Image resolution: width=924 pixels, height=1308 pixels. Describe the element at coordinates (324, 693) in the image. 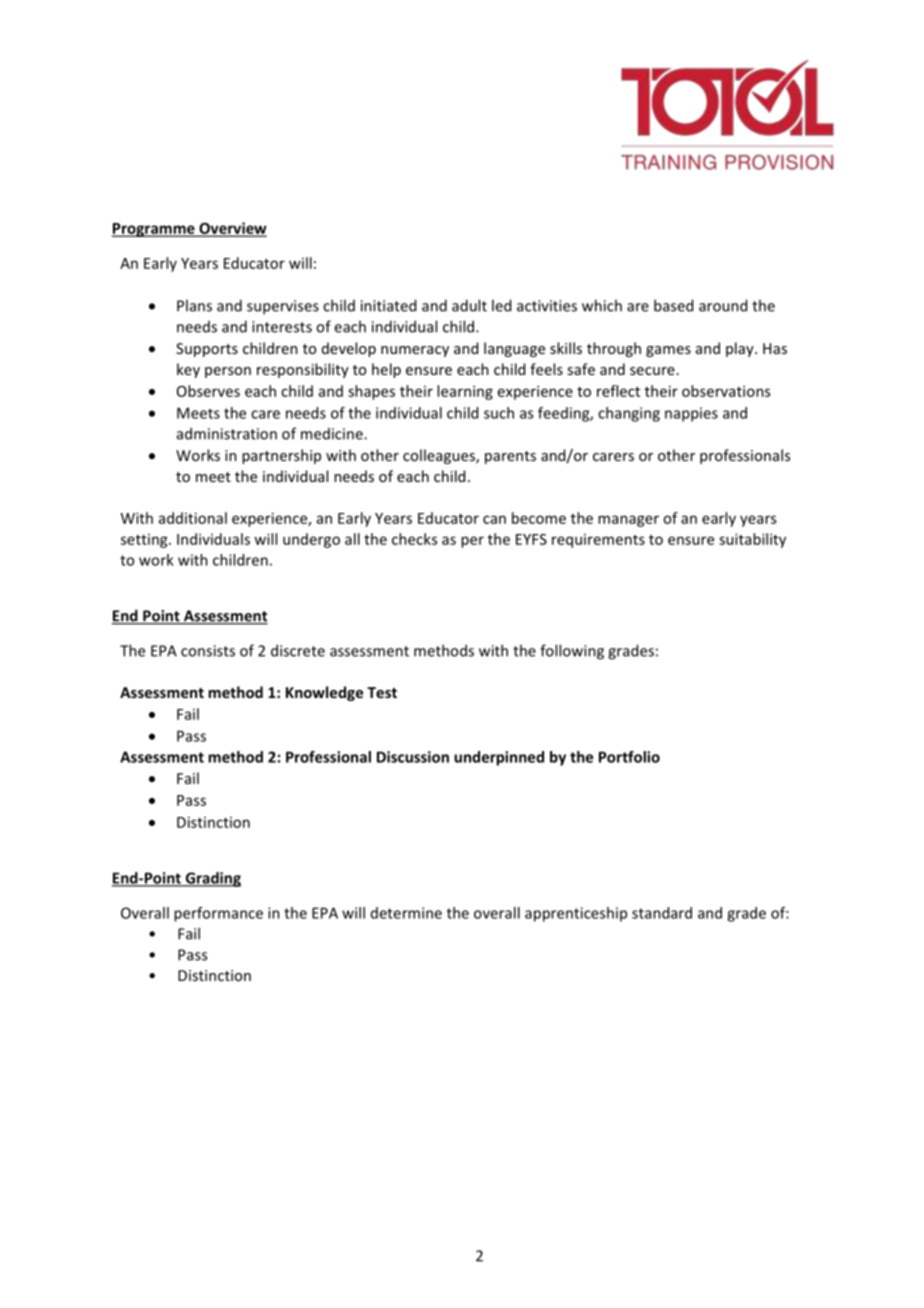

I see `Knowledge` at that location.
